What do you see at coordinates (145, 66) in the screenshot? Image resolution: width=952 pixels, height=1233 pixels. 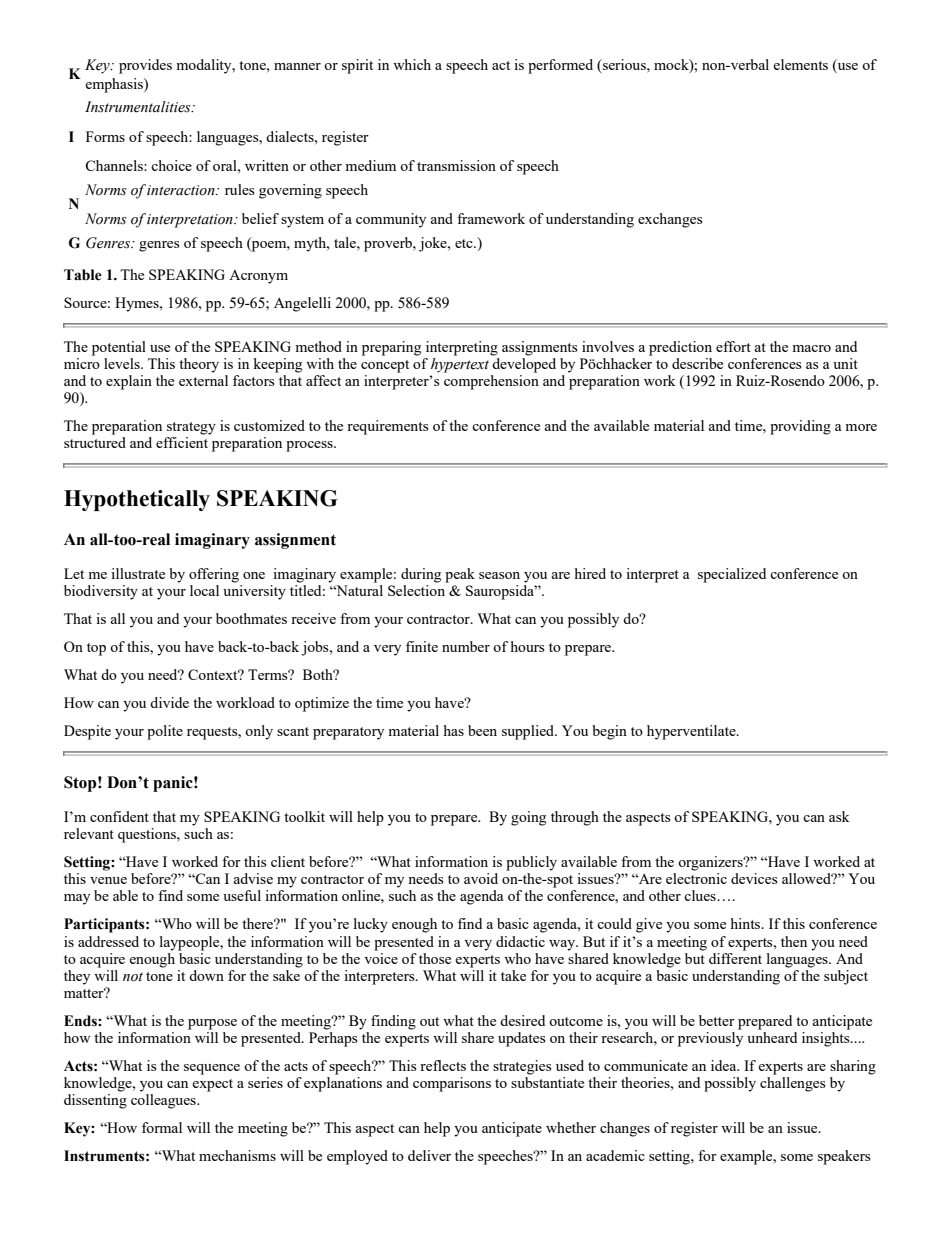 I see `provides` at bounding box center [145, 66].
